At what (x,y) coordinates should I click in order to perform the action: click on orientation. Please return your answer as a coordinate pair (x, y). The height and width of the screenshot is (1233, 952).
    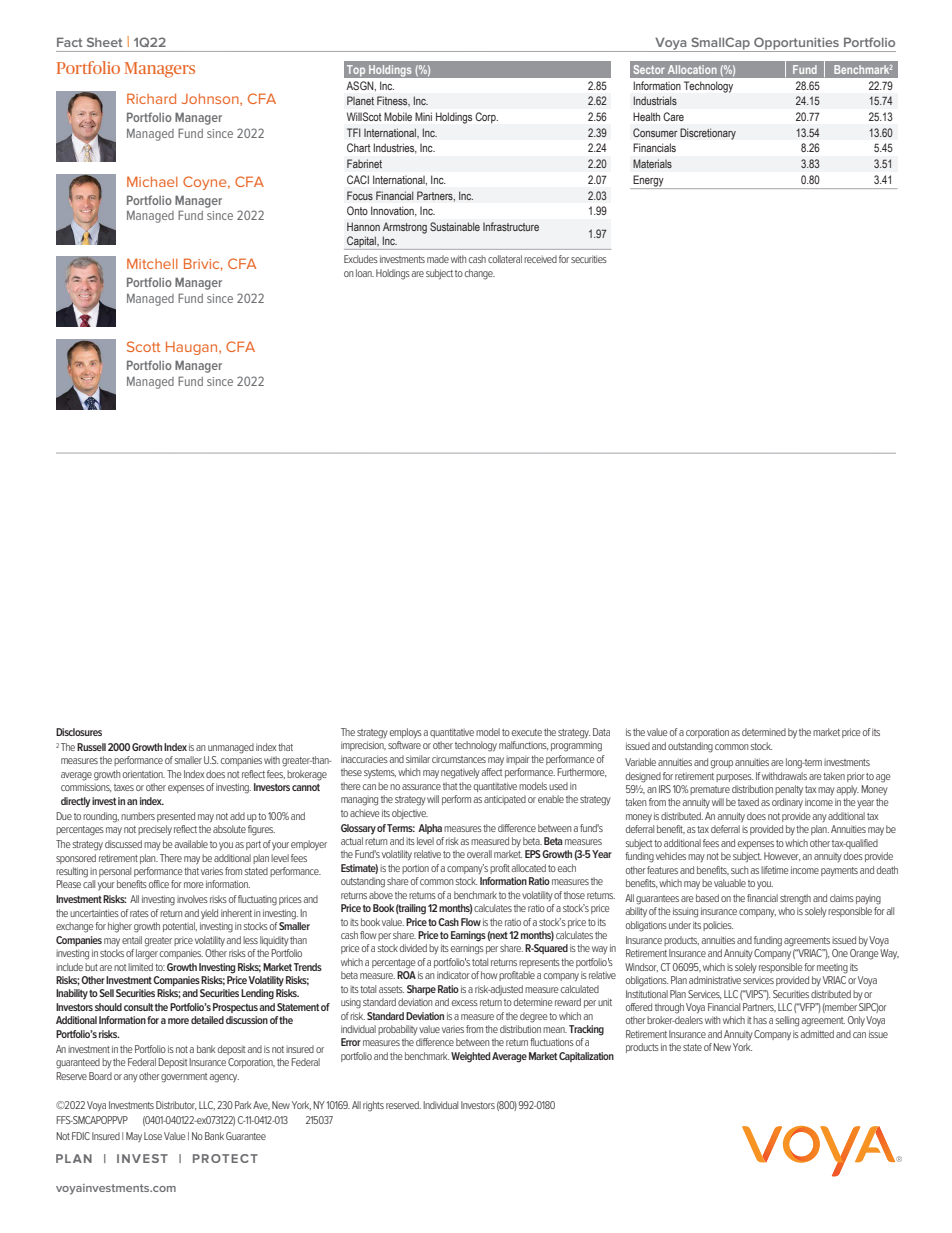
    Looking at the image, I should click on (144, 774).
